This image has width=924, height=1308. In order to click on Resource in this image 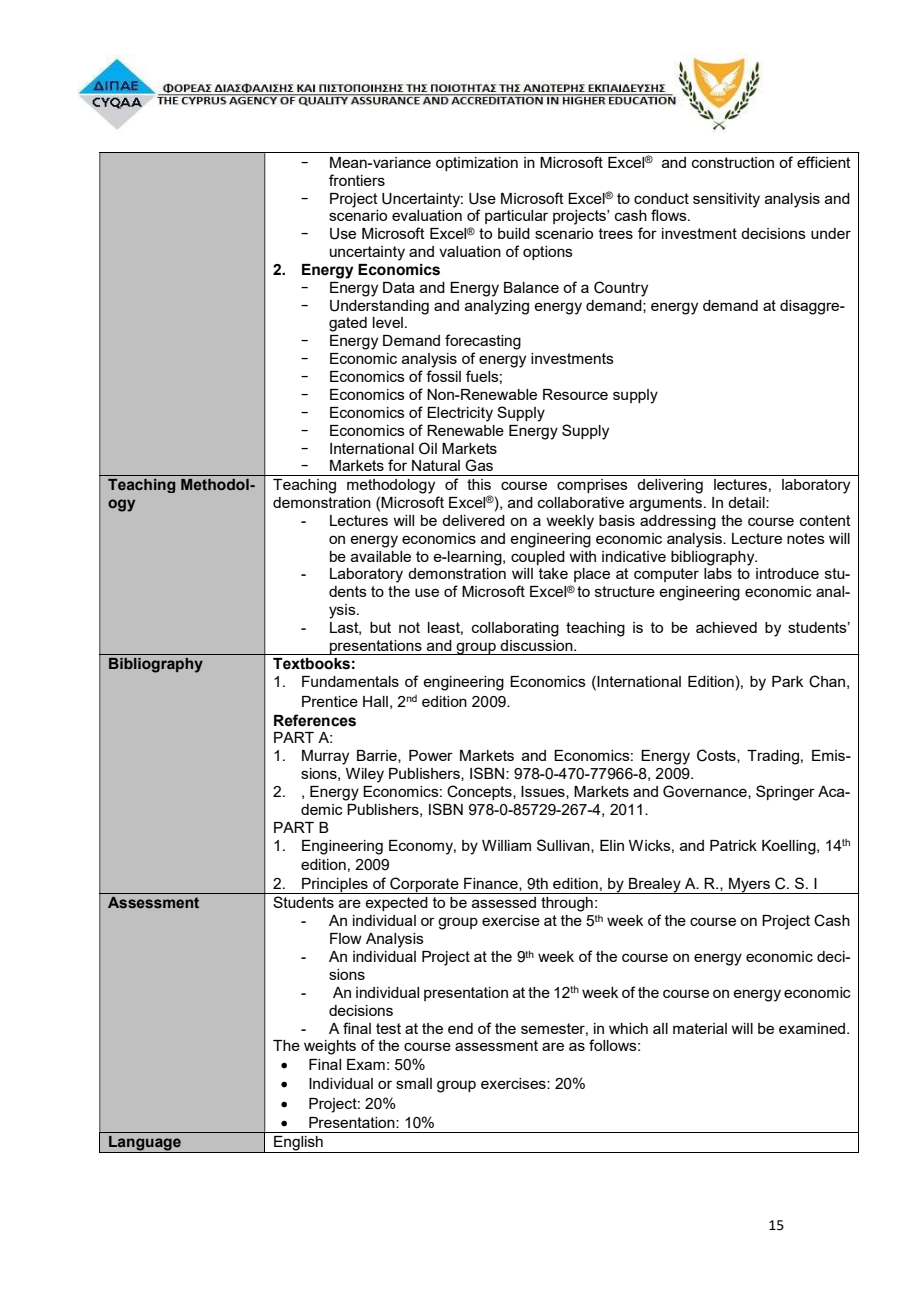, I will do `click(575, 394)`.
